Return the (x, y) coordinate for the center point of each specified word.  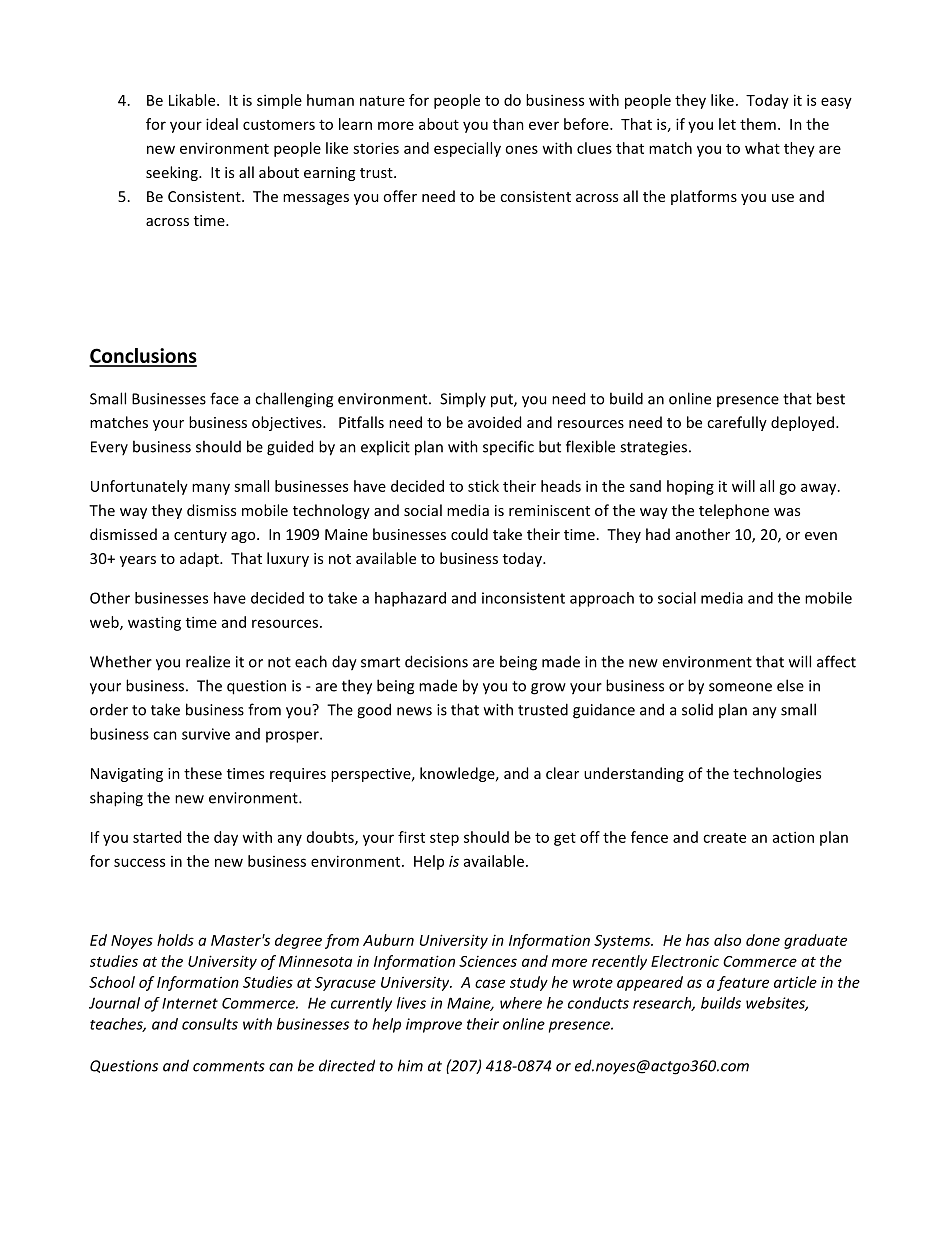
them (758, 124)
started (157, 837)
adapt (200, 559)
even (821, 536)
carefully (737, 423)
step (444, 839)
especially (467, 149)
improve (434, 1025)
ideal (222, 124)
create (724, 838)
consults (210, 1024)
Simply (463, 400)
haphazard (410, 599)
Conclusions (143, 357)
